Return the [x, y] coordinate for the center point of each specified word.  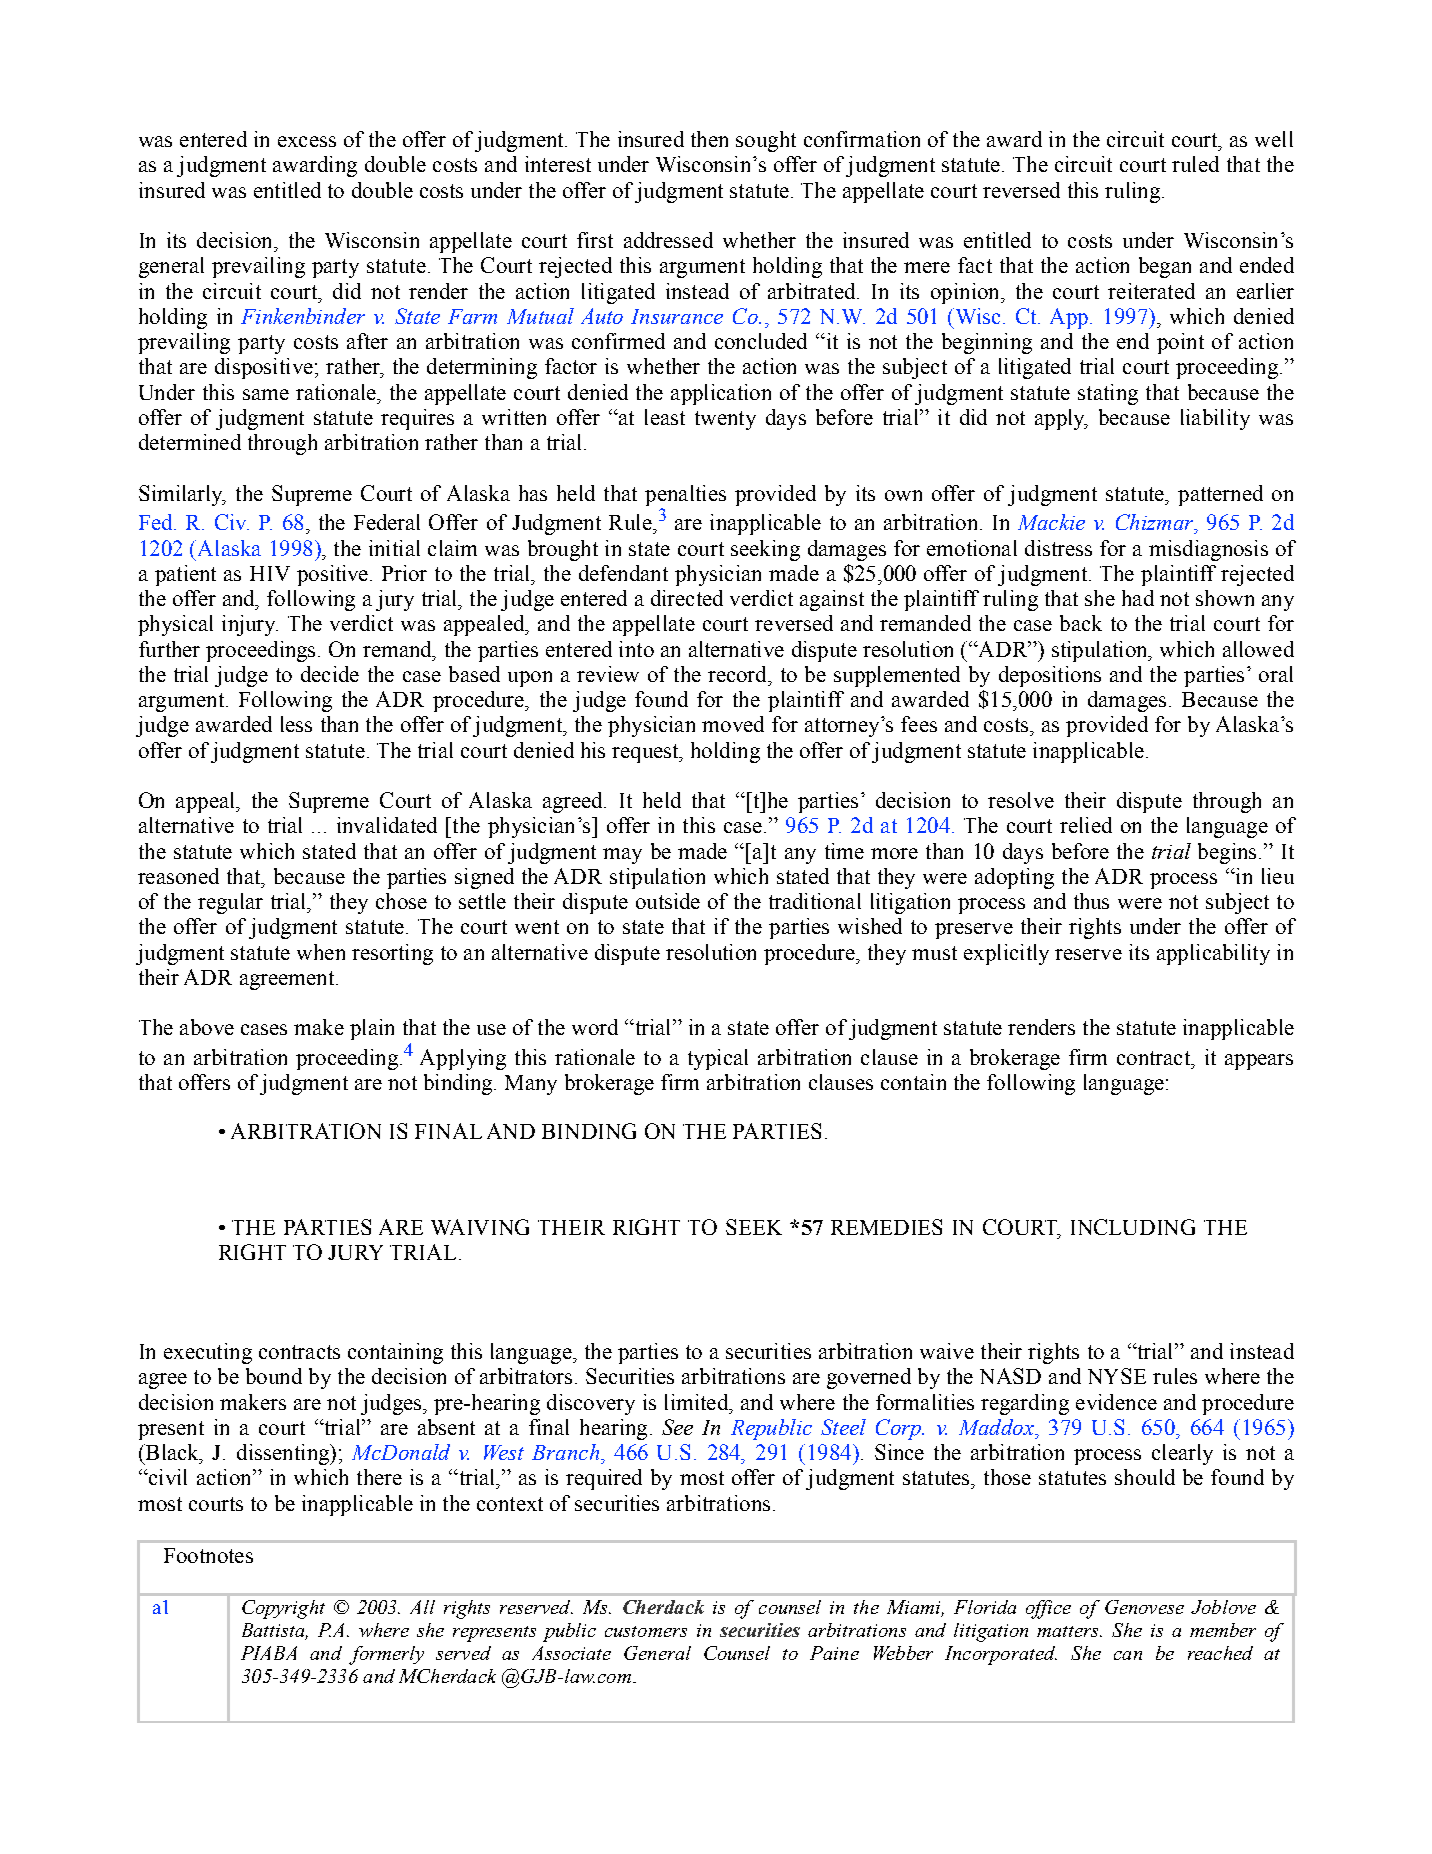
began [1165, 267]
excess [307, 141]
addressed [668, 240]
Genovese [1144, 1607]
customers [646, 1631]
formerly [386, 1655]
